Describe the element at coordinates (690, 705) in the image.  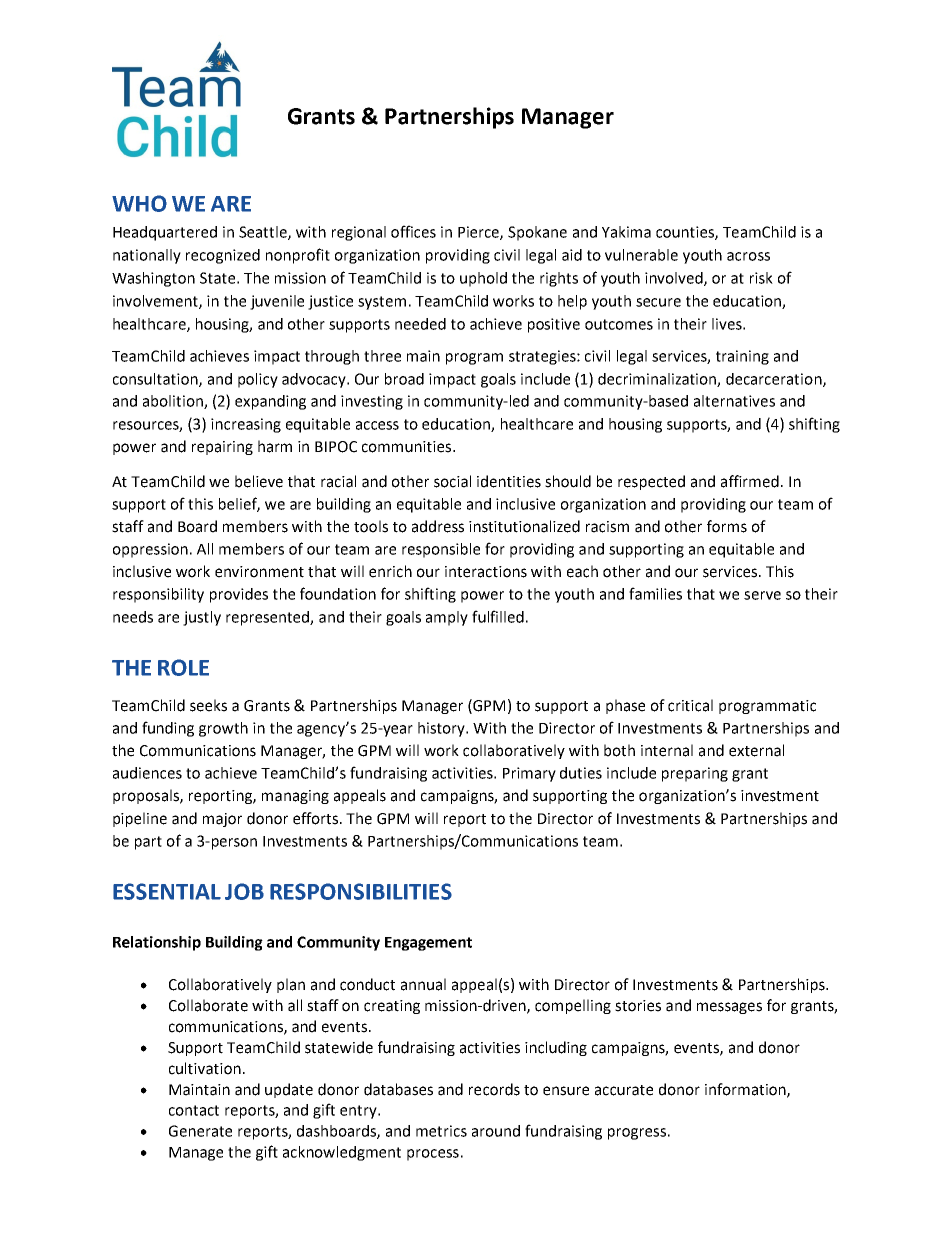
I see `critical` at that location.
